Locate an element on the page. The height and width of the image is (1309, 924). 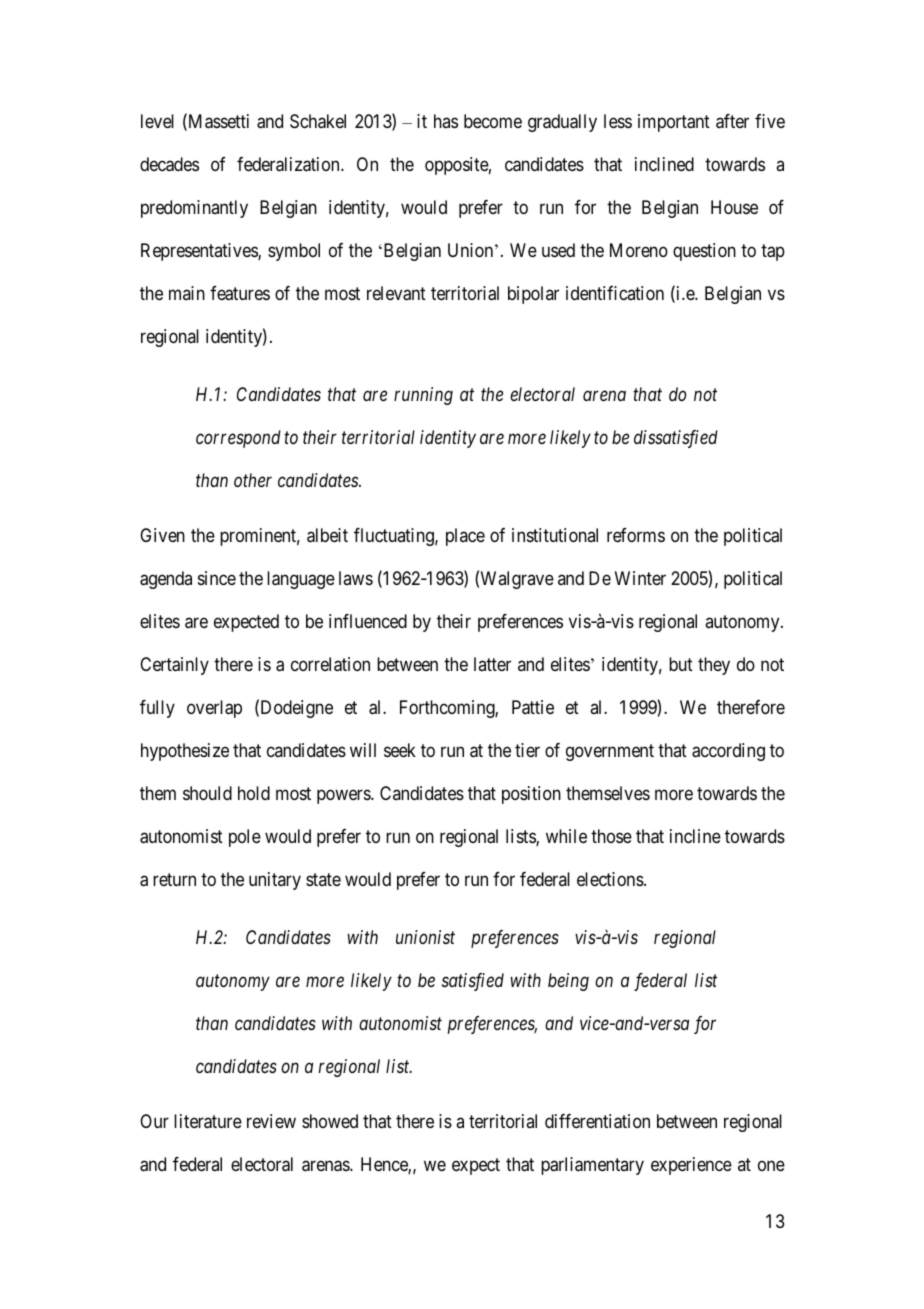
but is located at coordinates (681, 664).
